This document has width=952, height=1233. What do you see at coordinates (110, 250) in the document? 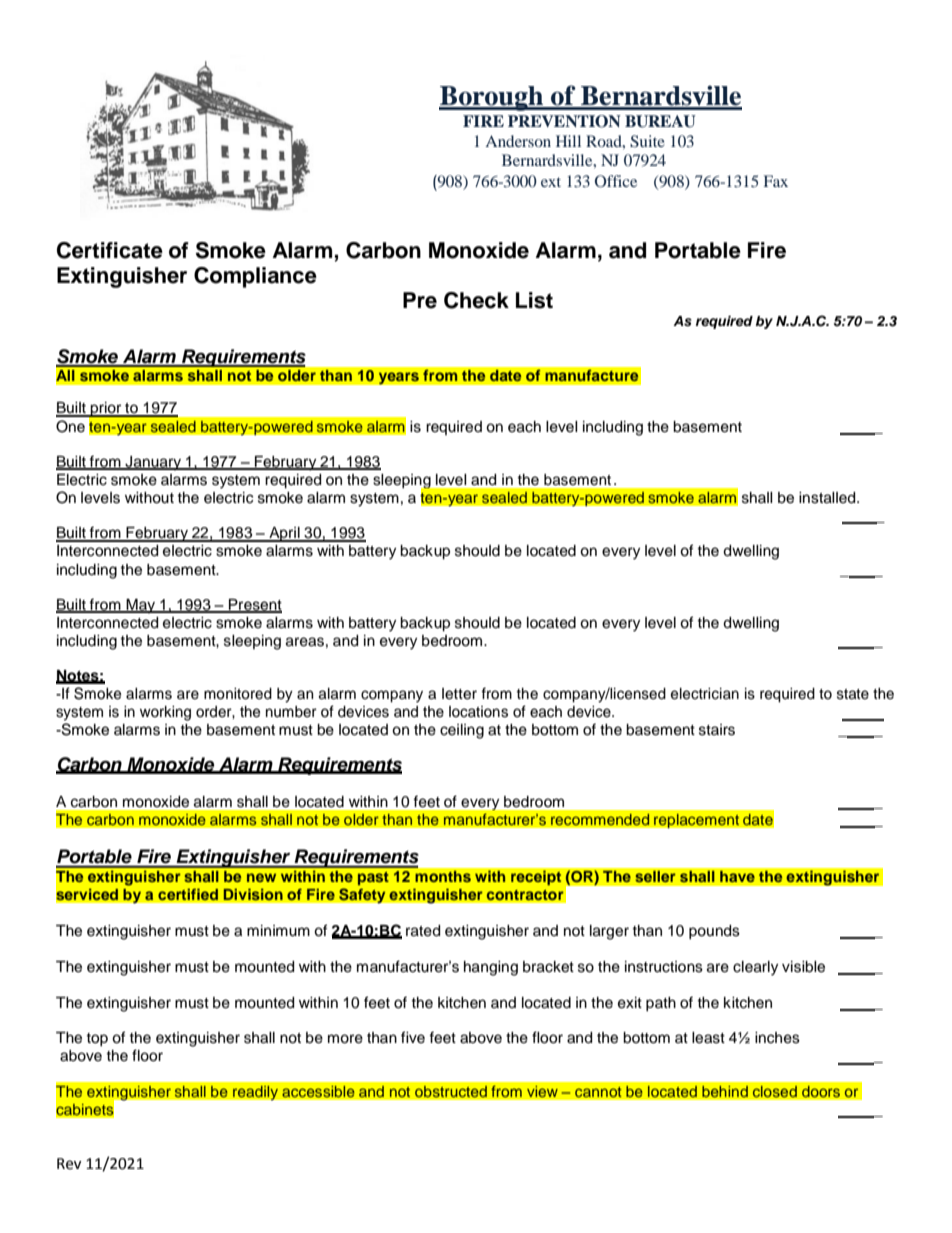
I see `Certificate` at bounding box center [110, 250].
